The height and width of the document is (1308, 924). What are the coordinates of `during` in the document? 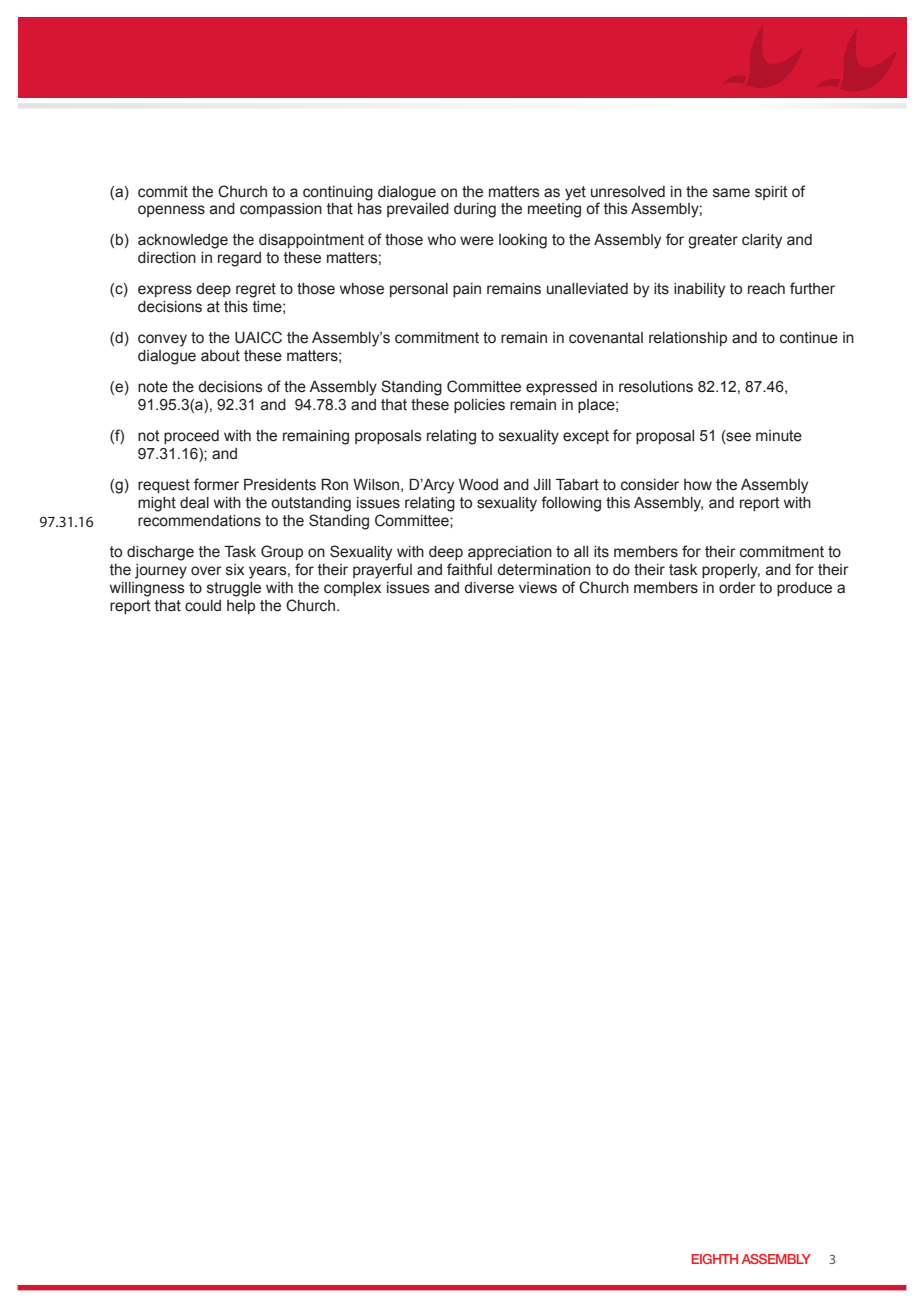 It's located at (475, 210).
